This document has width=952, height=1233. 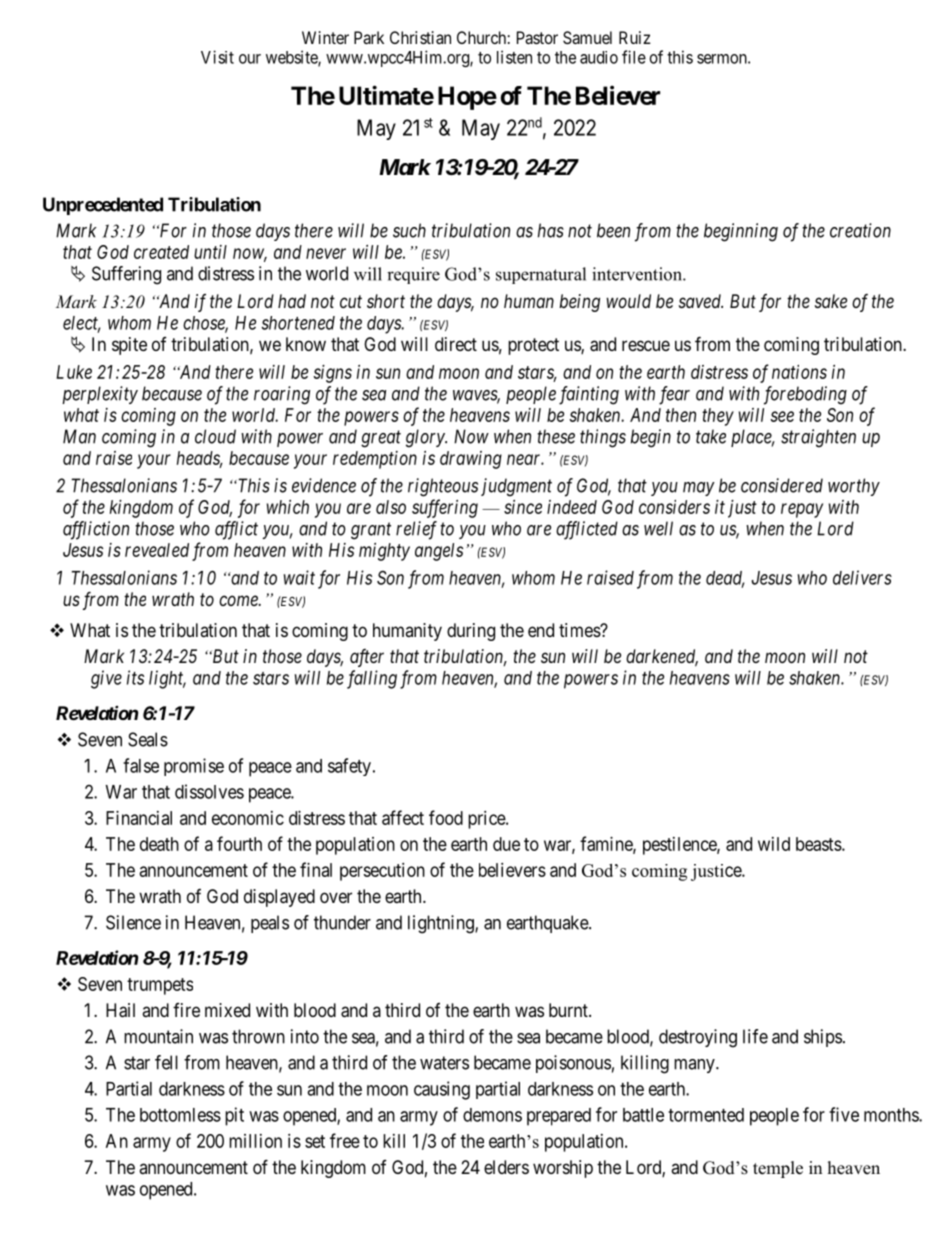 I want to click on direct, so click(x=456, y=344).
